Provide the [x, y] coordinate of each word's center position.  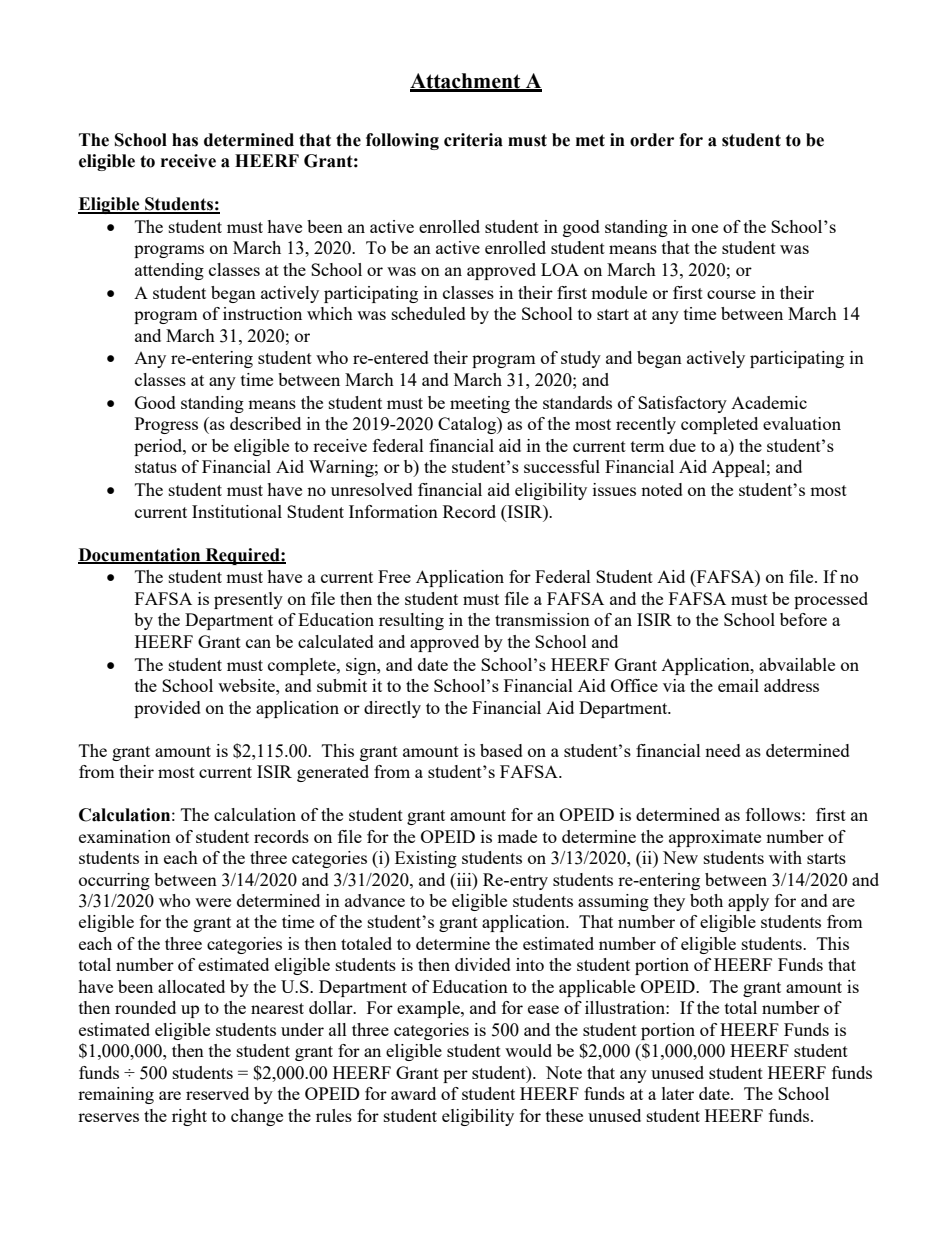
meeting [480, 404]
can [258, 643]
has [185, 140]
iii [464, 879]
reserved [217, 1093]
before [803, 619]
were [213, 902]
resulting [411, 621]
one [705, 228]
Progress [166, 425]
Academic [769, 402]
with [785, 857]
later [678, 1093]
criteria [473, 140]
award [413, 1093]
